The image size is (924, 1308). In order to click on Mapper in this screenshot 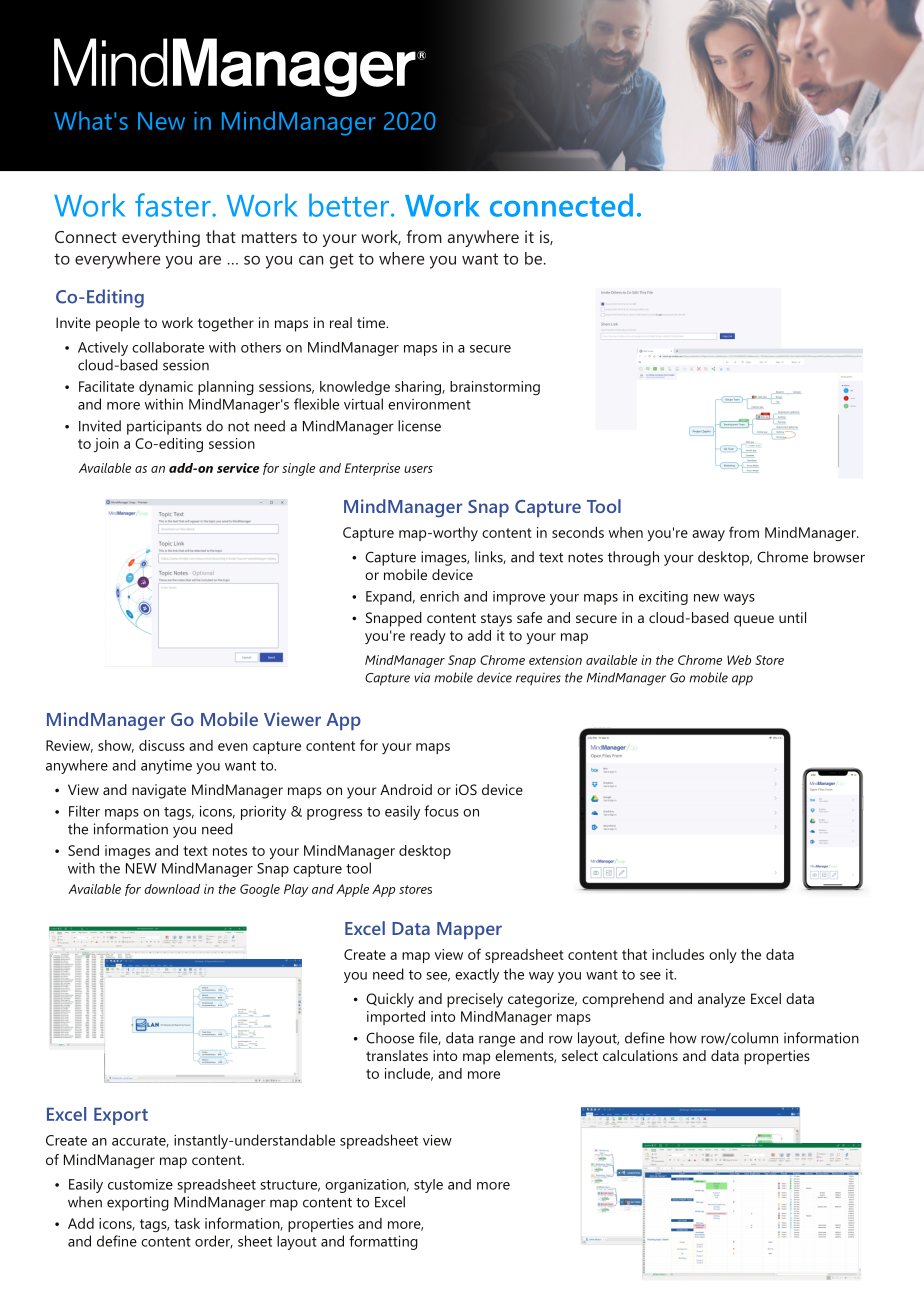, I will do `click(469, 930)`.
